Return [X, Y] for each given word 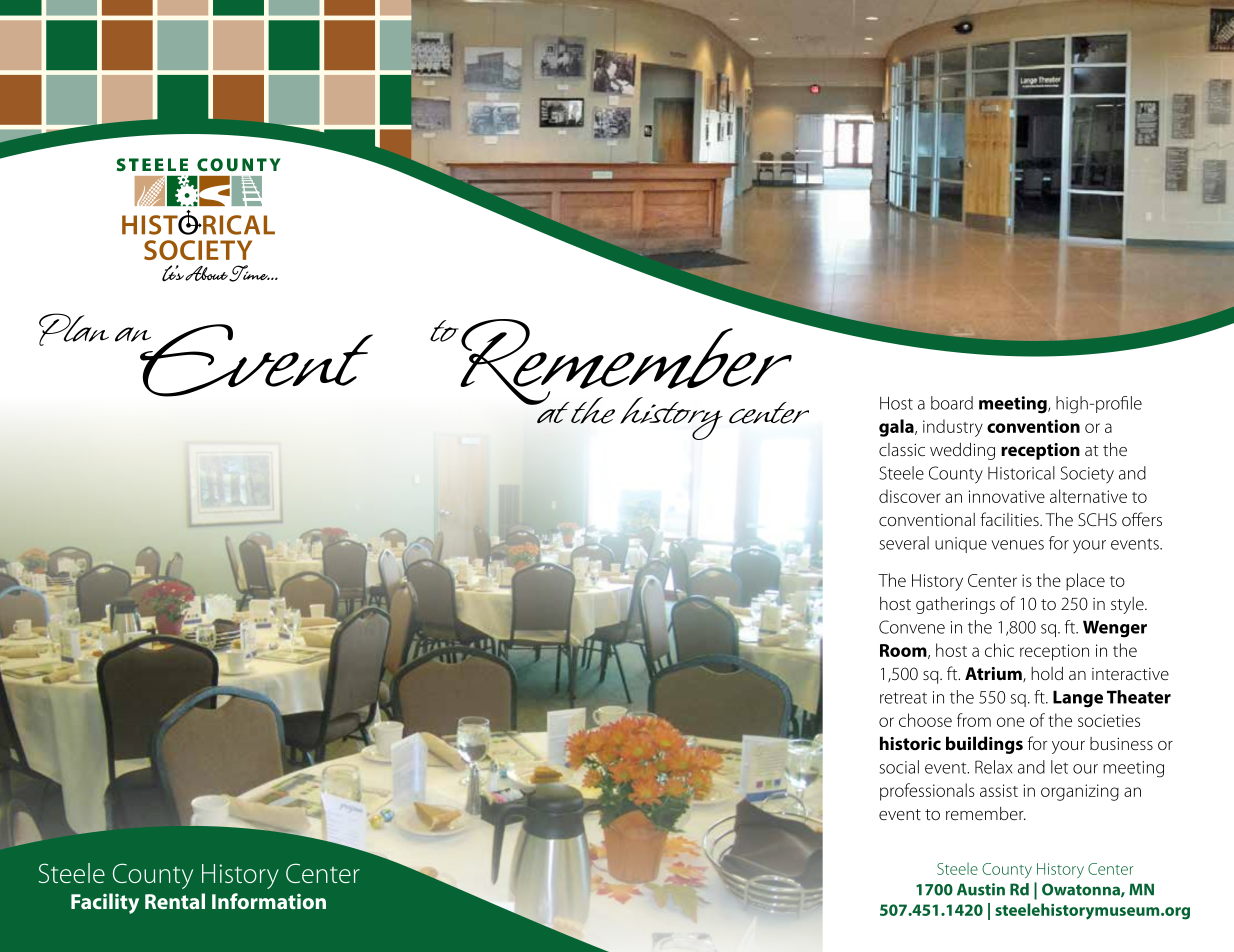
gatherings [955, 605]
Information [269, 901]
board [952, 403]
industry [953, 428]
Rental [175, 901]
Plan [74, 329]
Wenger [1115, 629]
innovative [1007, 496]
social [899, 767]
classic [902, 449]
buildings [984, 745]
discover [910, 496]
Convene [912, 627]
